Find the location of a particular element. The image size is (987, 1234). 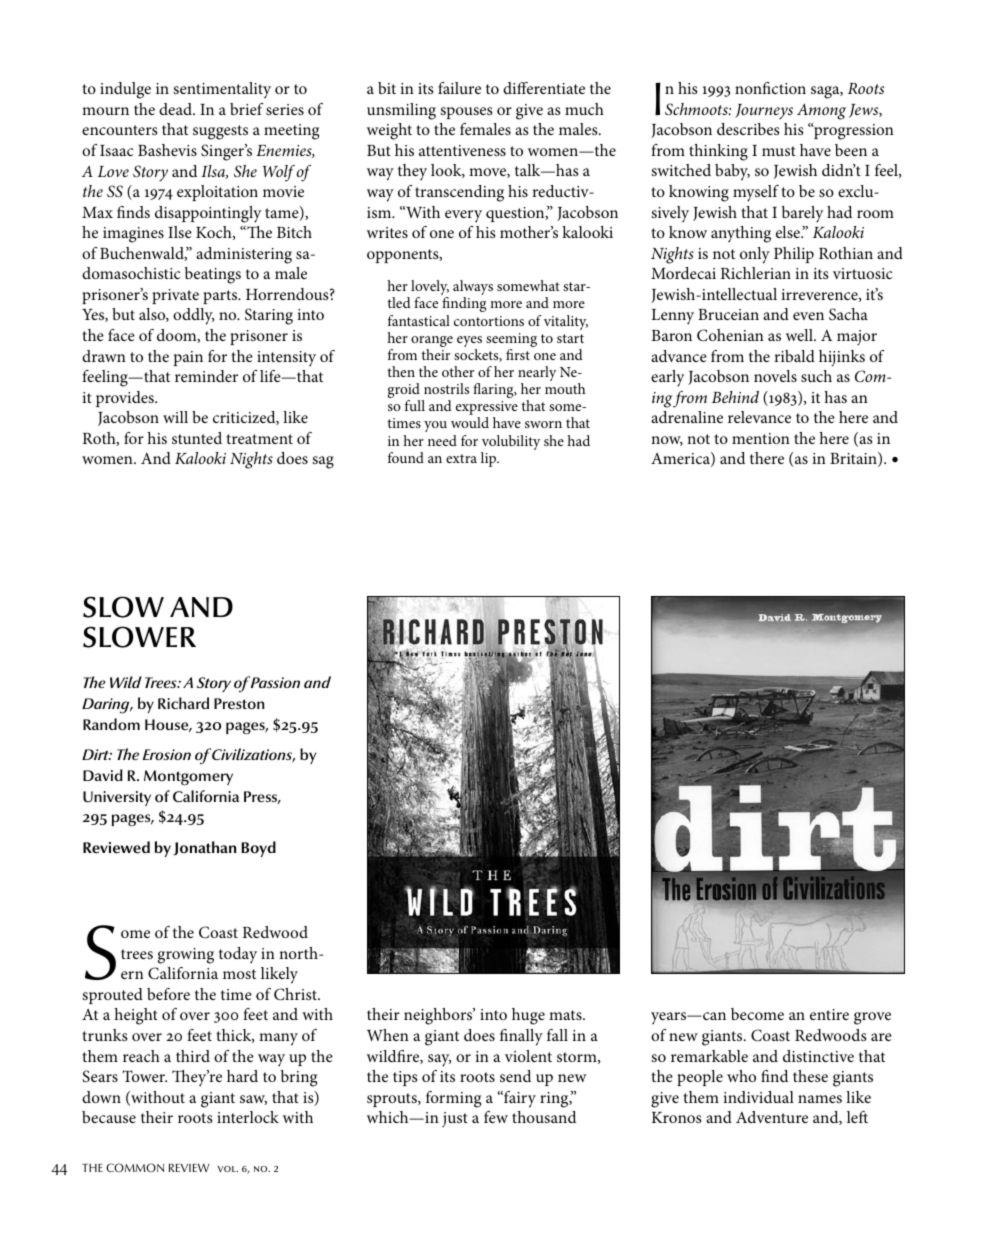

Passion is located at coordinates (275, 682).
